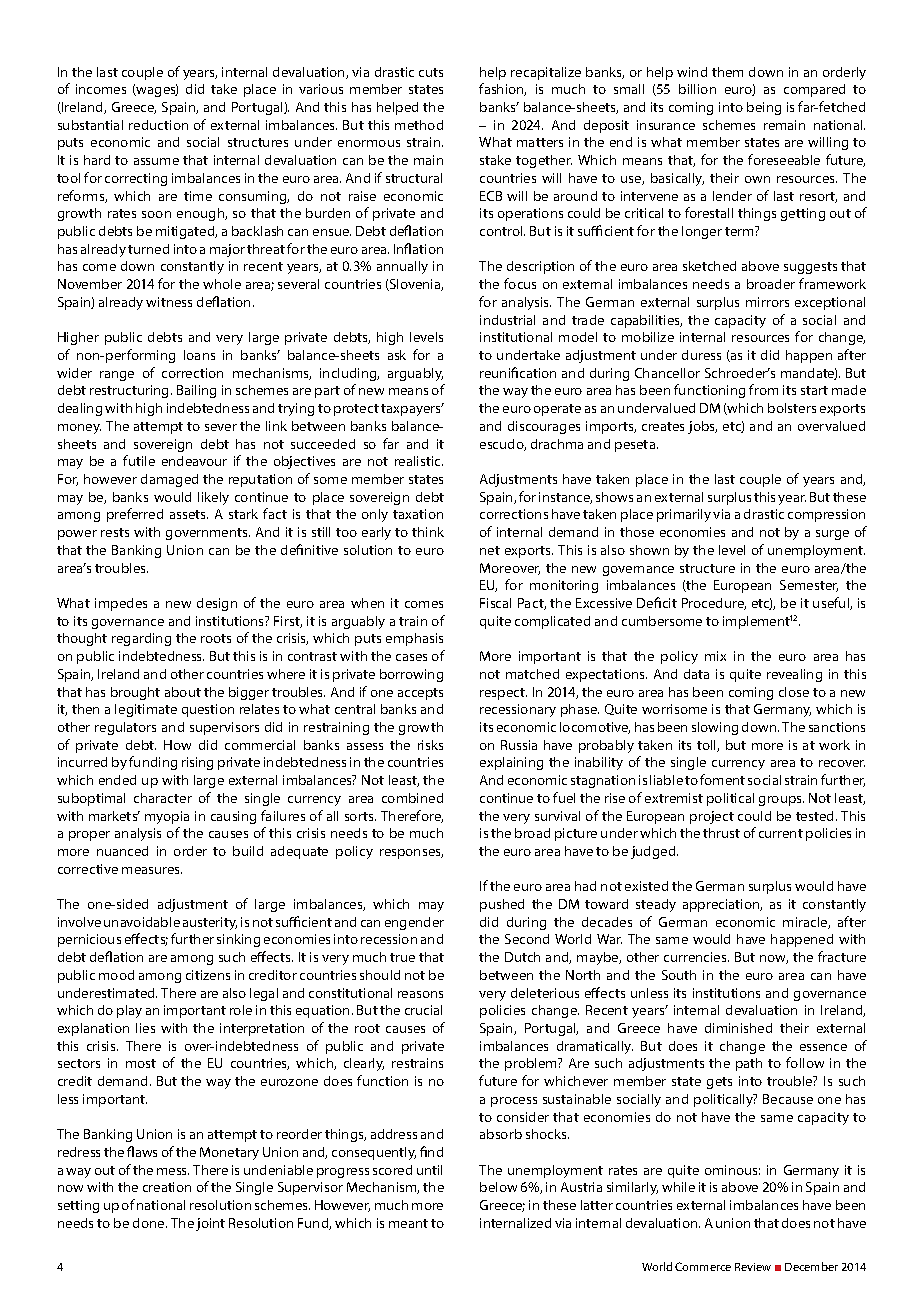 The height and width of the document is (1308, 924). What do you see at coordinates (142, 922) in the document?
I see `unavoidable` at bounding box center [142, 922].
